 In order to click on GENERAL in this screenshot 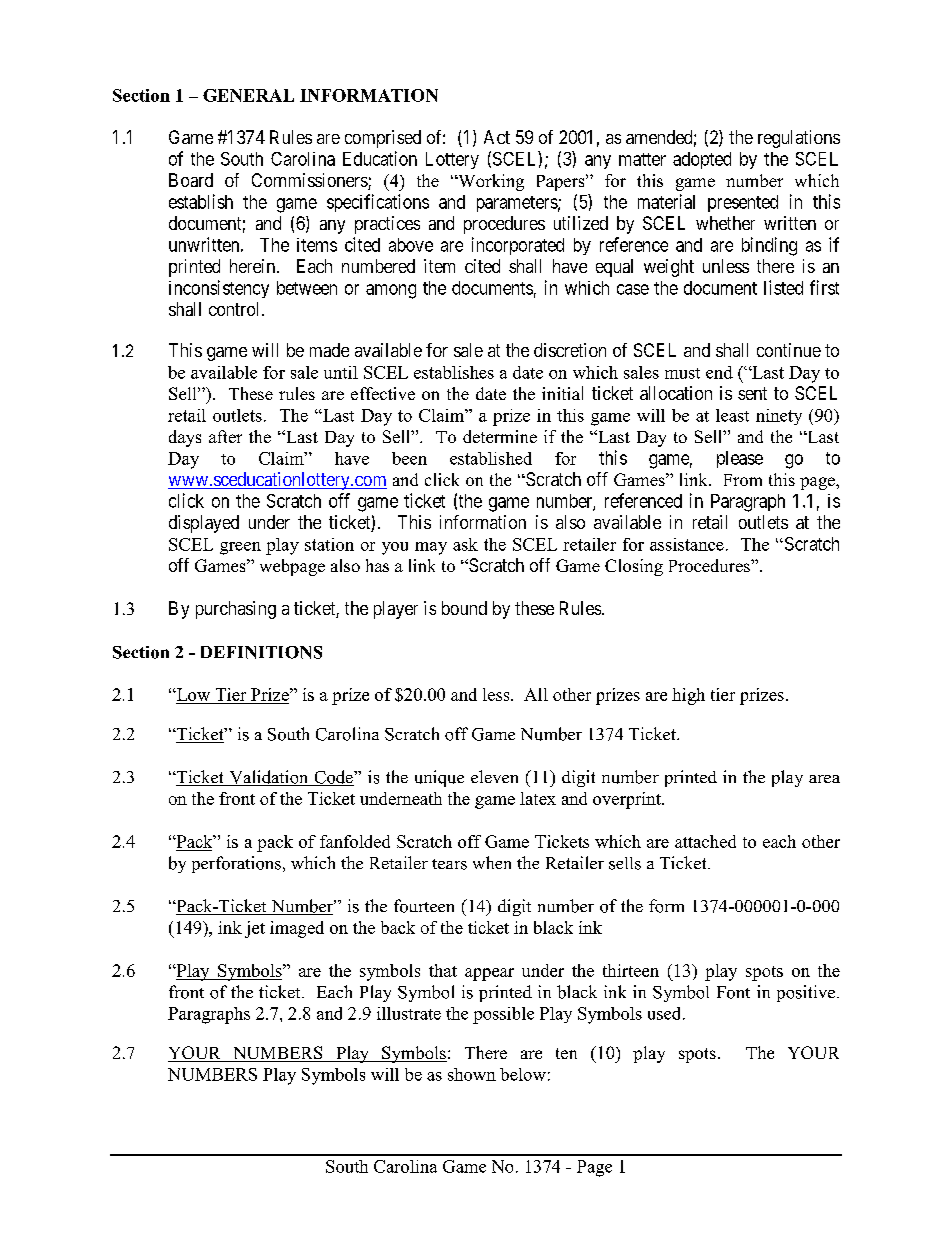, I will do `click(248, 95)`.
